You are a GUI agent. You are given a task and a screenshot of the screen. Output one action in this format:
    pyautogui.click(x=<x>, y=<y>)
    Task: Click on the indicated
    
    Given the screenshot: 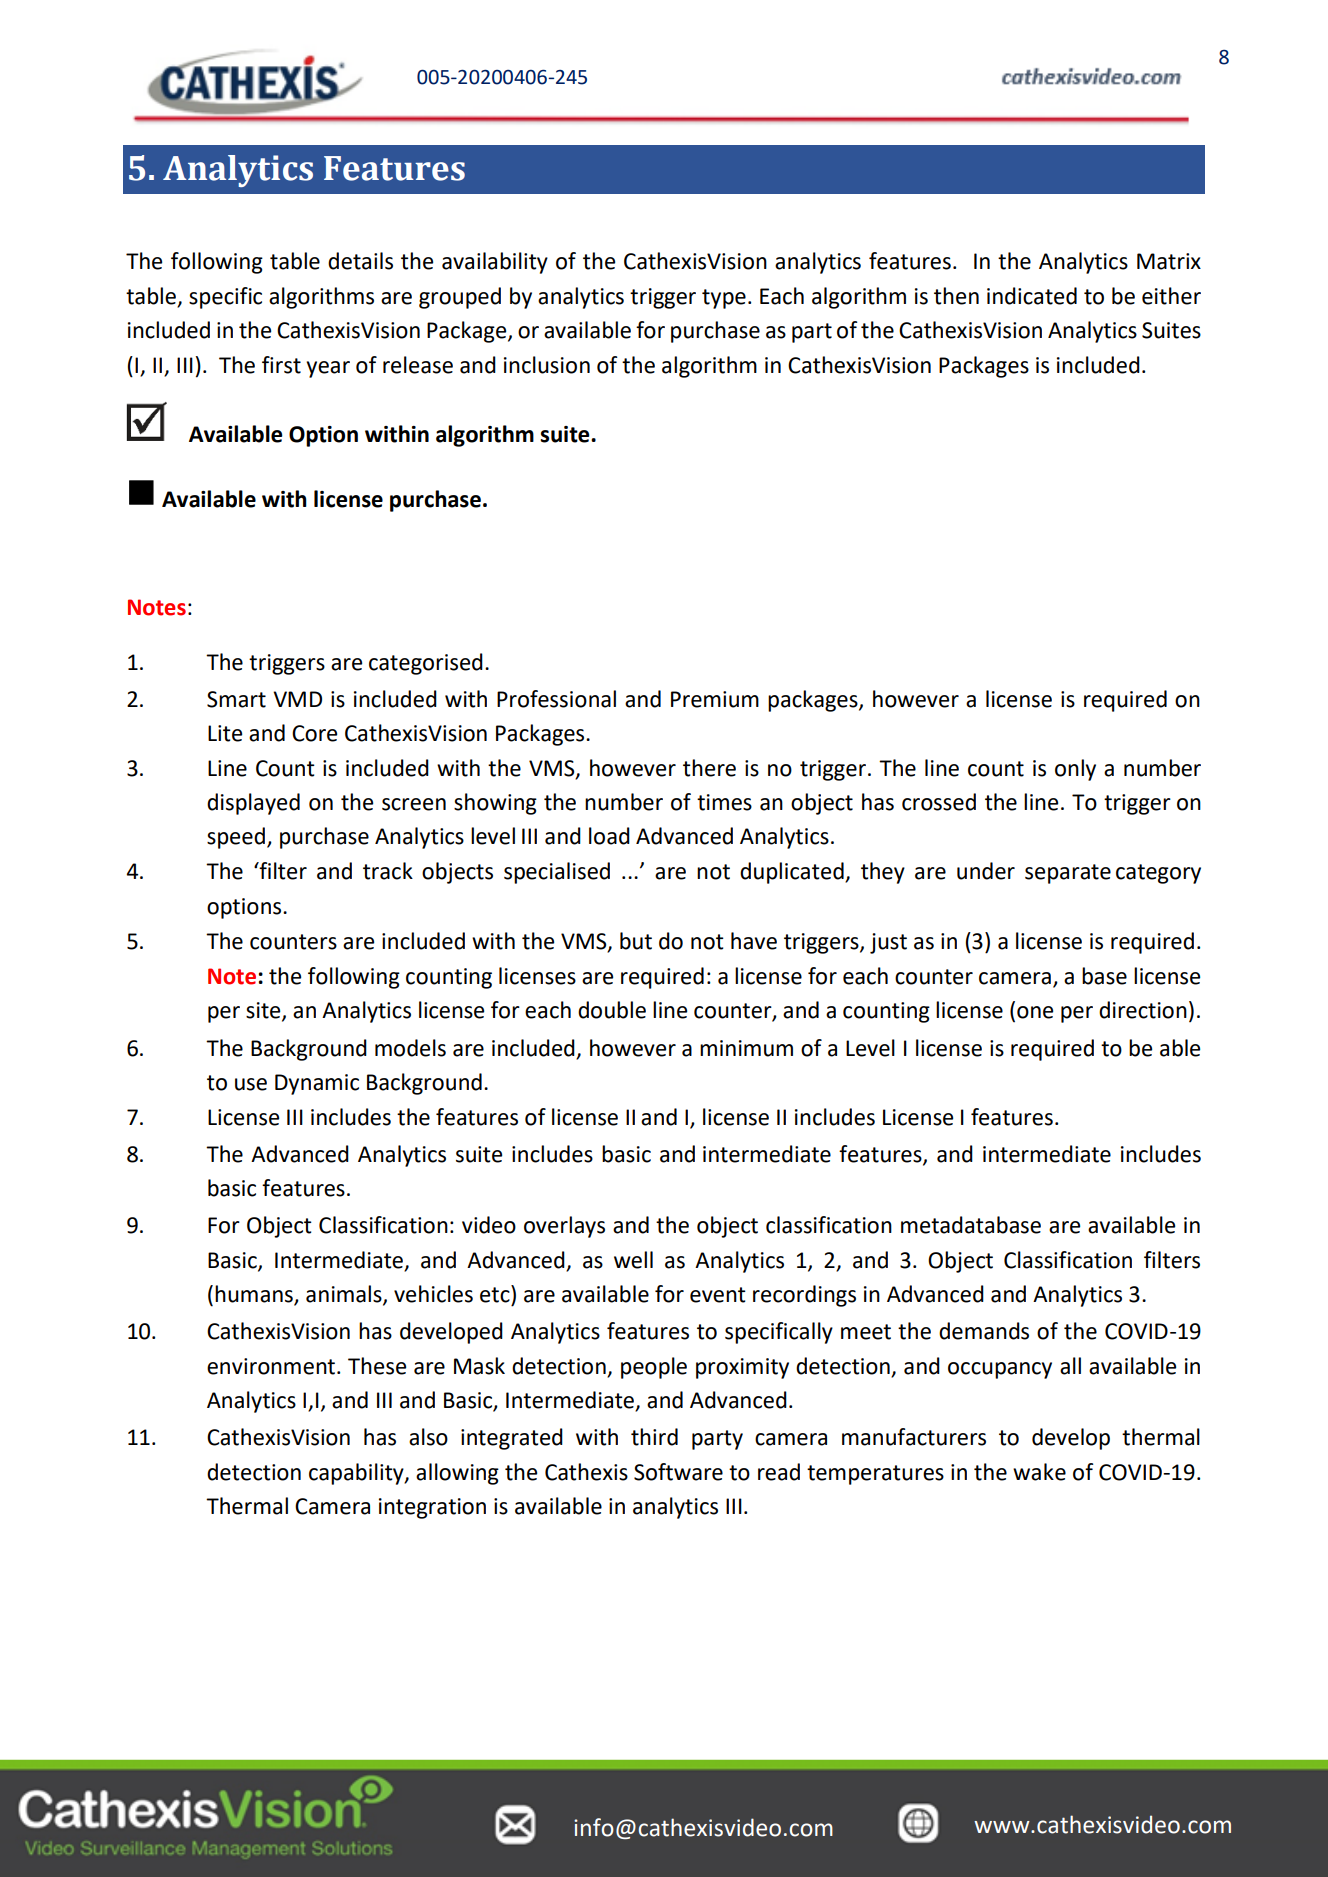 What is the action you would take?
    pyautogui.click(x=1032, y=296)
